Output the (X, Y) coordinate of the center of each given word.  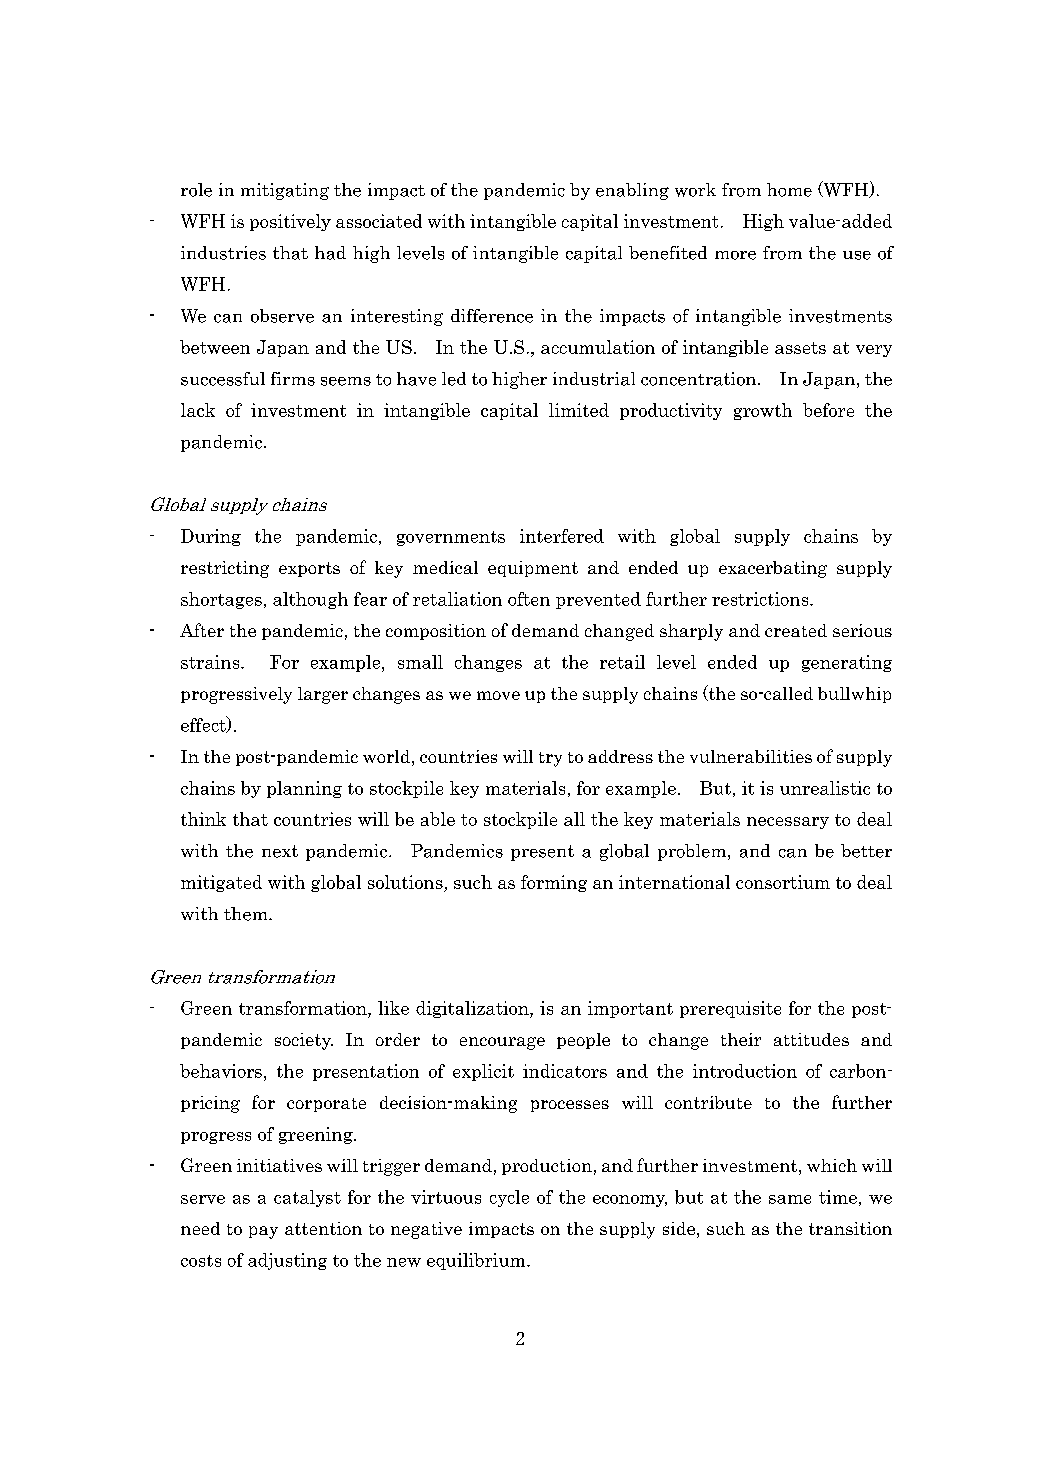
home (789, 190)
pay (263, 1232)
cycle (509, 1198)
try (550, 759)
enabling (632, 191)
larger (323, 695)
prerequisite (730, 1009)
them (247, 914)
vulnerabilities (751, 756)
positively (290, 222)
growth (763, 411)
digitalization (473, 1009)
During (211, 537)
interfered (562, 536)
